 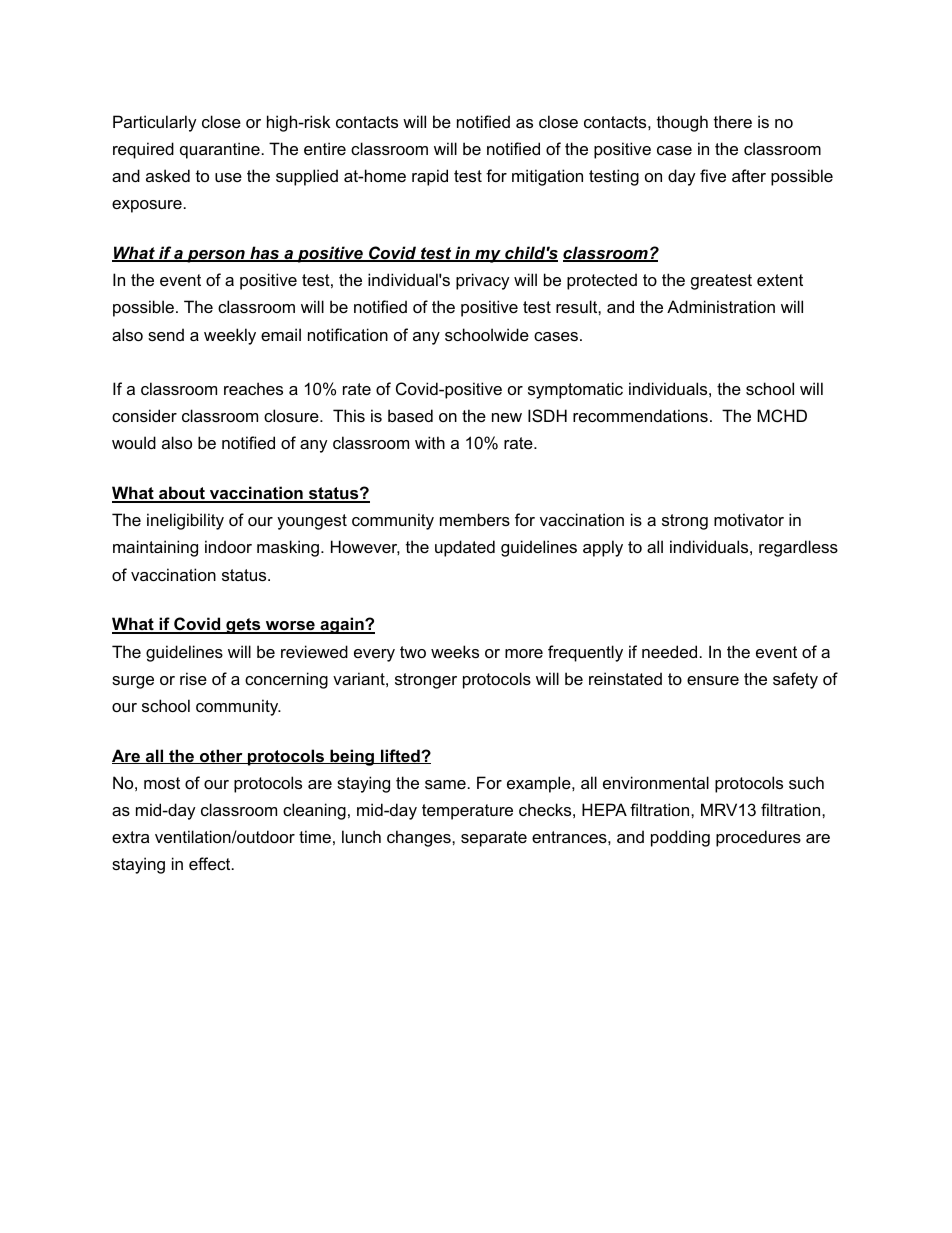 What do you see at coordinates (420, 838) in the screenshot?
I see `changes` at bounding box center [420, 838].
